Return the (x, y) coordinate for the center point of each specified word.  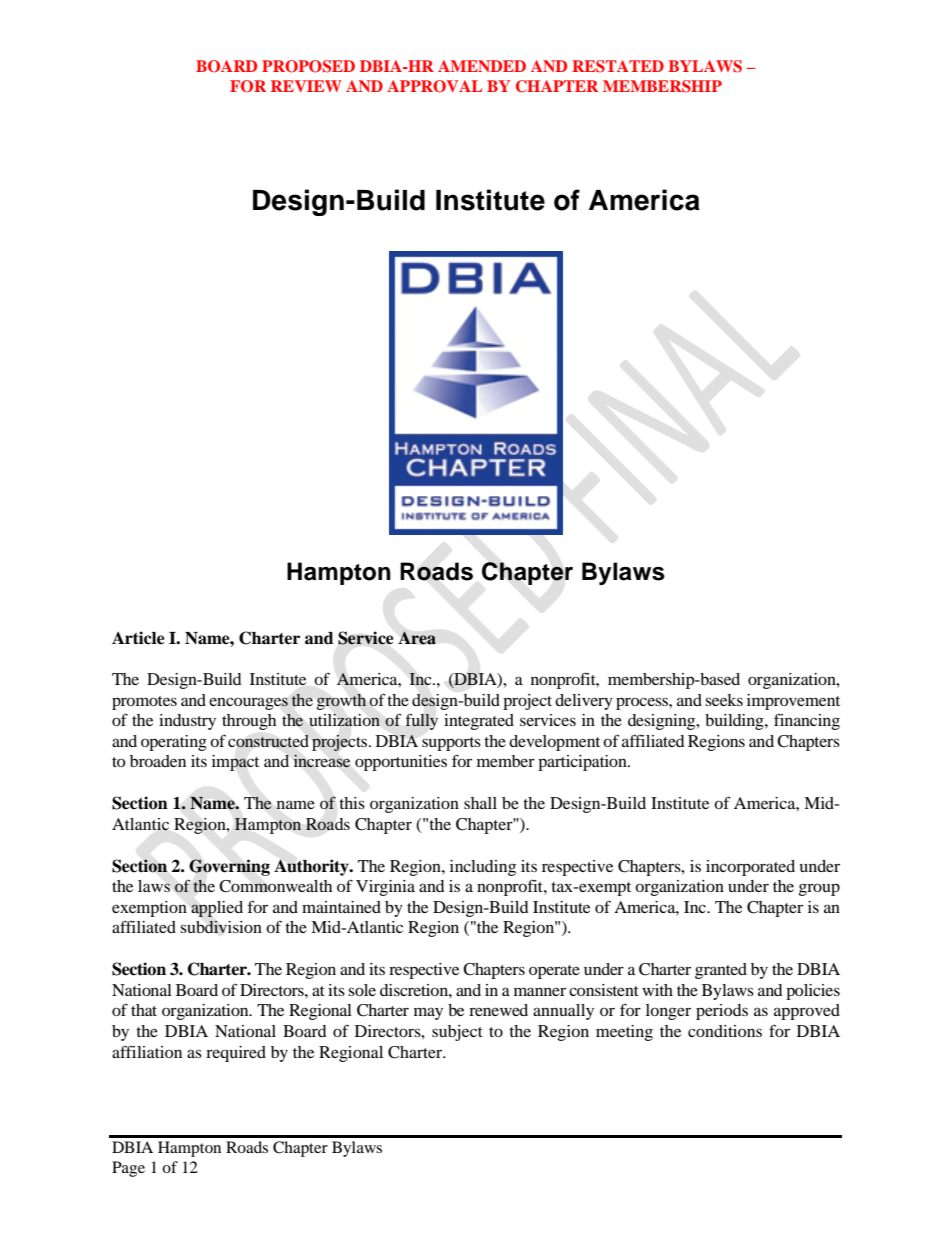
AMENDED (482, 66)
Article (138, 638)
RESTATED (618, 66)
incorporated (750, 868)
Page (128, 1169)
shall (480, 803)
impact (235, 763)
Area (417, 638)
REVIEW (306, 86)
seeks (724, 700)
